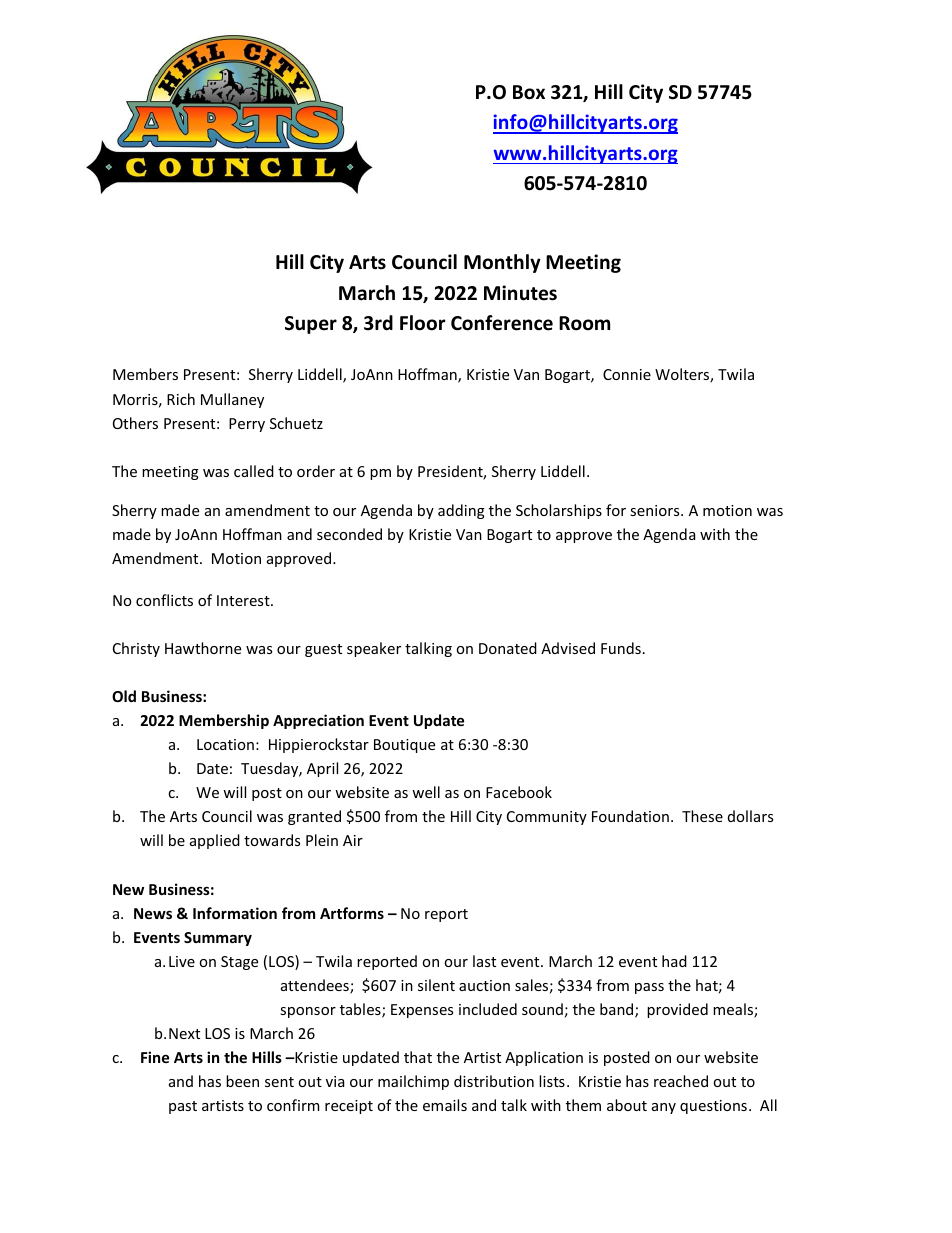  Describe the element at coordinates (529, 92) in the screenshot. I see `Box` at that location.
